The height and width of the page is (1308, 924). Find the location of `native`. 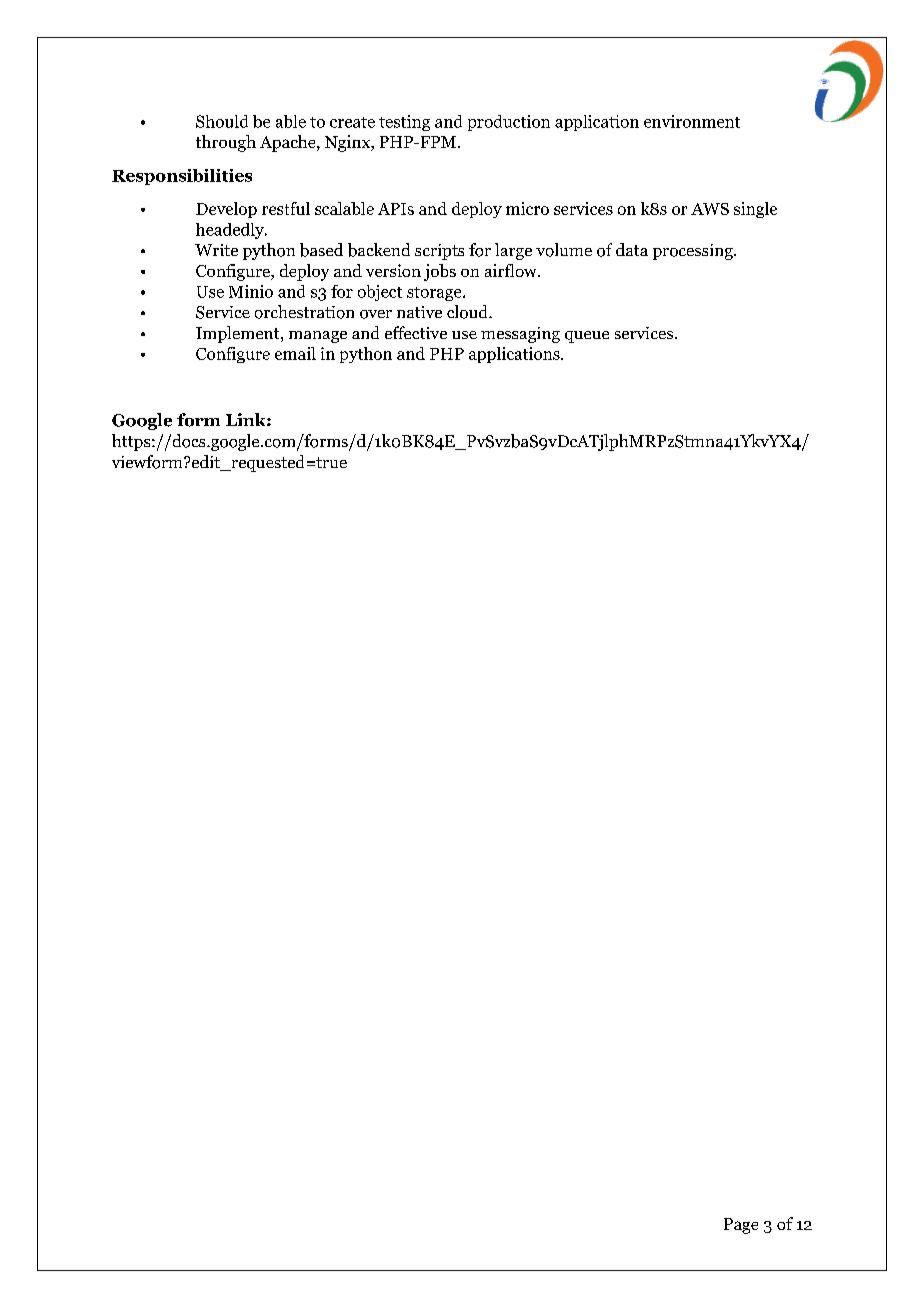

native is located at coordinates (419, 312).
